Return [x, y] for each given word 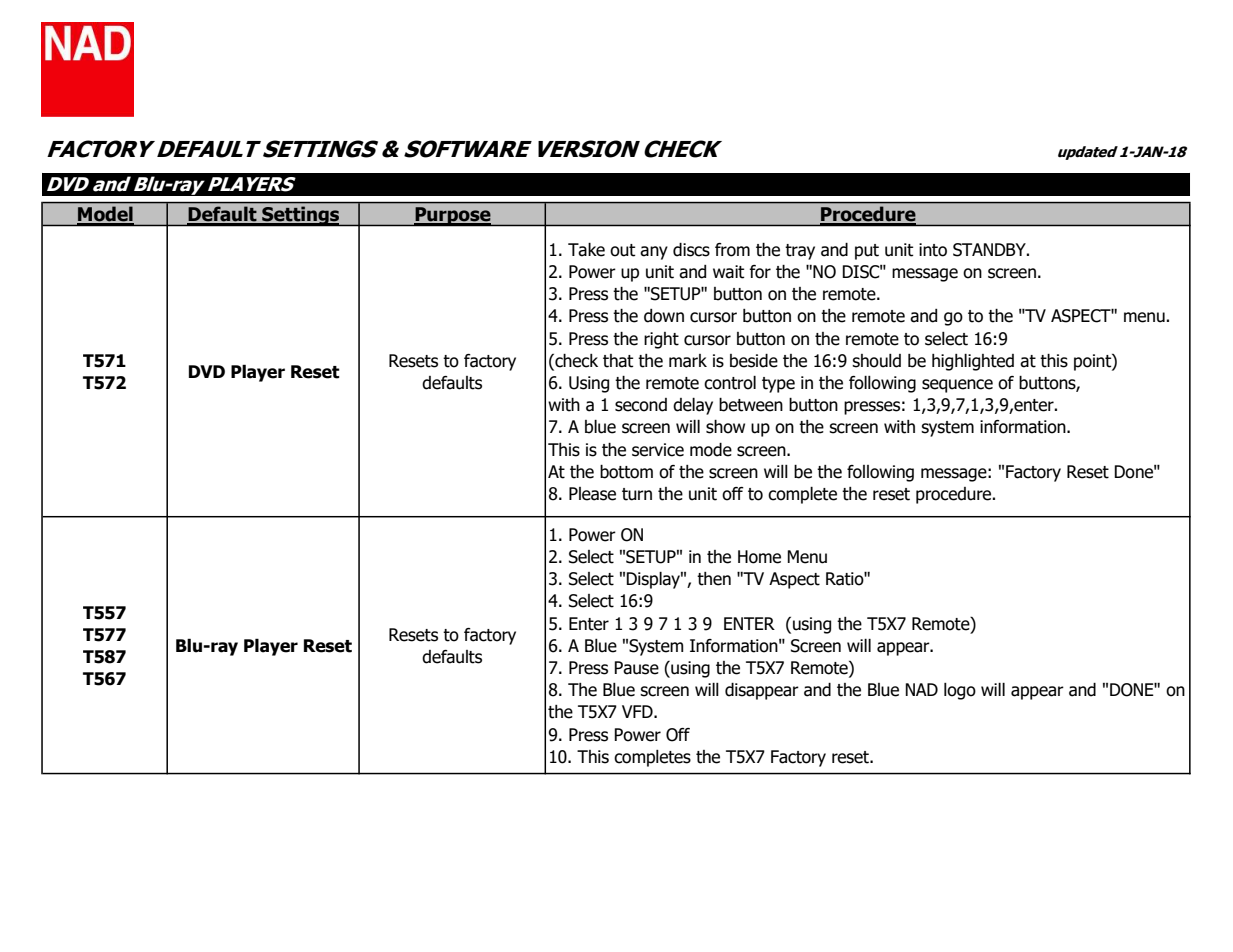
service [658, 450]
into [933, 250]
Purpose [453, 216]
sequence [957, 386]
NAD [921, 689]
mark [688, 361]
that [618, 361]
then [714, 579]
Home [759, 557]
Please [592, 494]
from [732, 250]
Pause [636, 668]
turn [637, 494]
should [876, 361]
